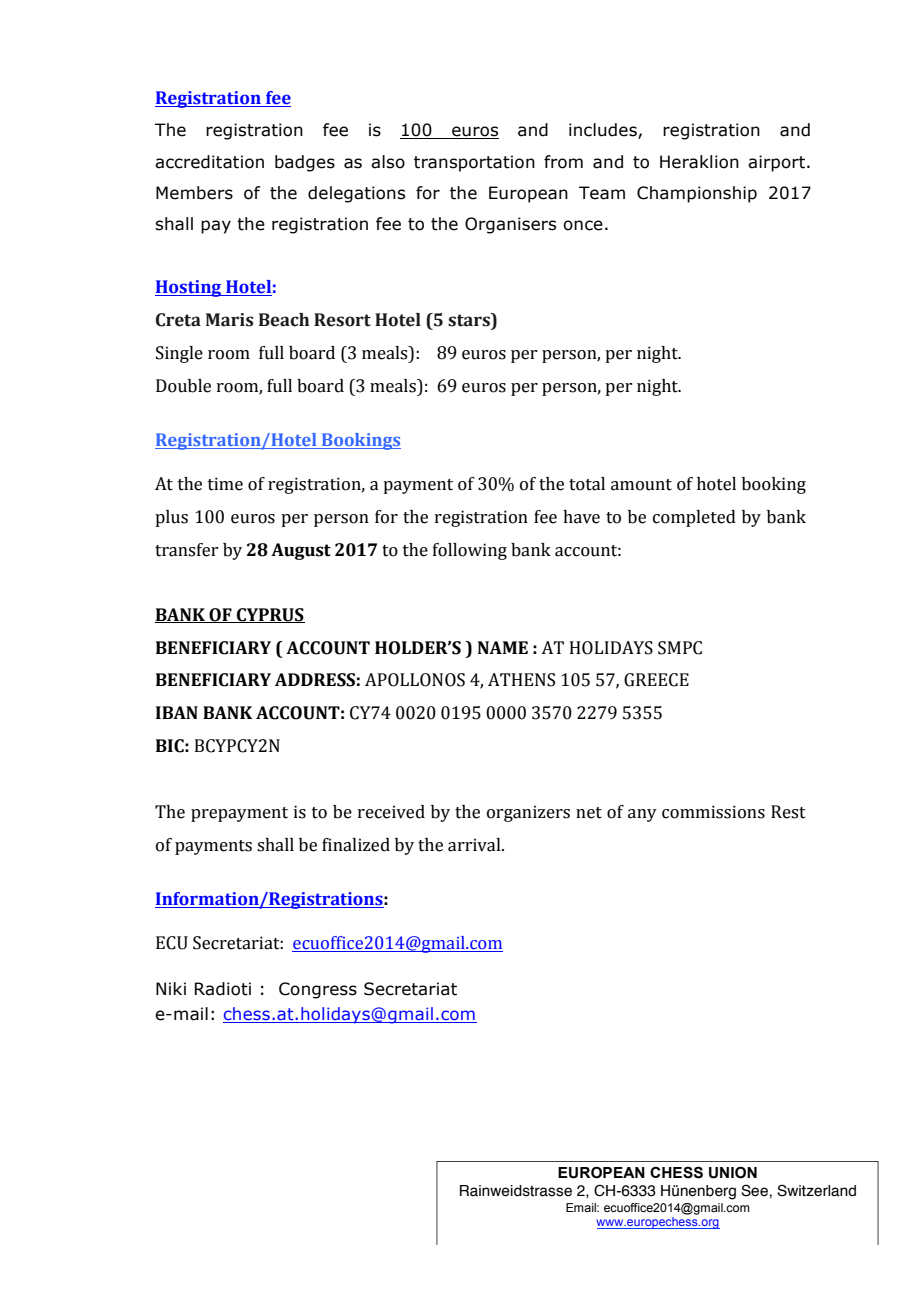  Describe the element at coordinates (183, 386) in the document. I see `Double` at that location.
